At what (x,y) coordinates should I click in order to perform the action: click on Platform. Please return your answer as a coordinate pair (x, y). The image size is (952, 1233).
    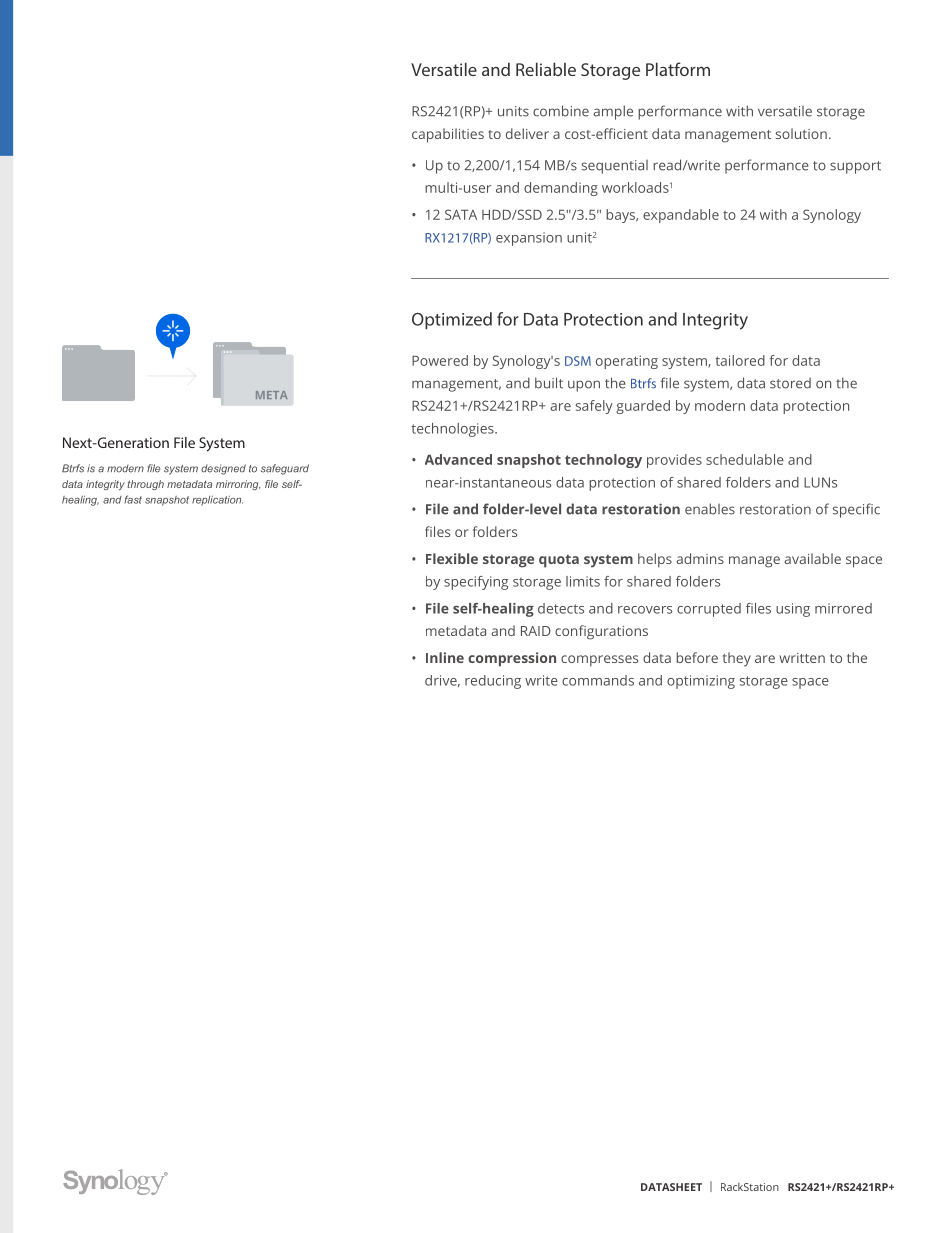
    Looking at the image, I should click on (678, 69).
